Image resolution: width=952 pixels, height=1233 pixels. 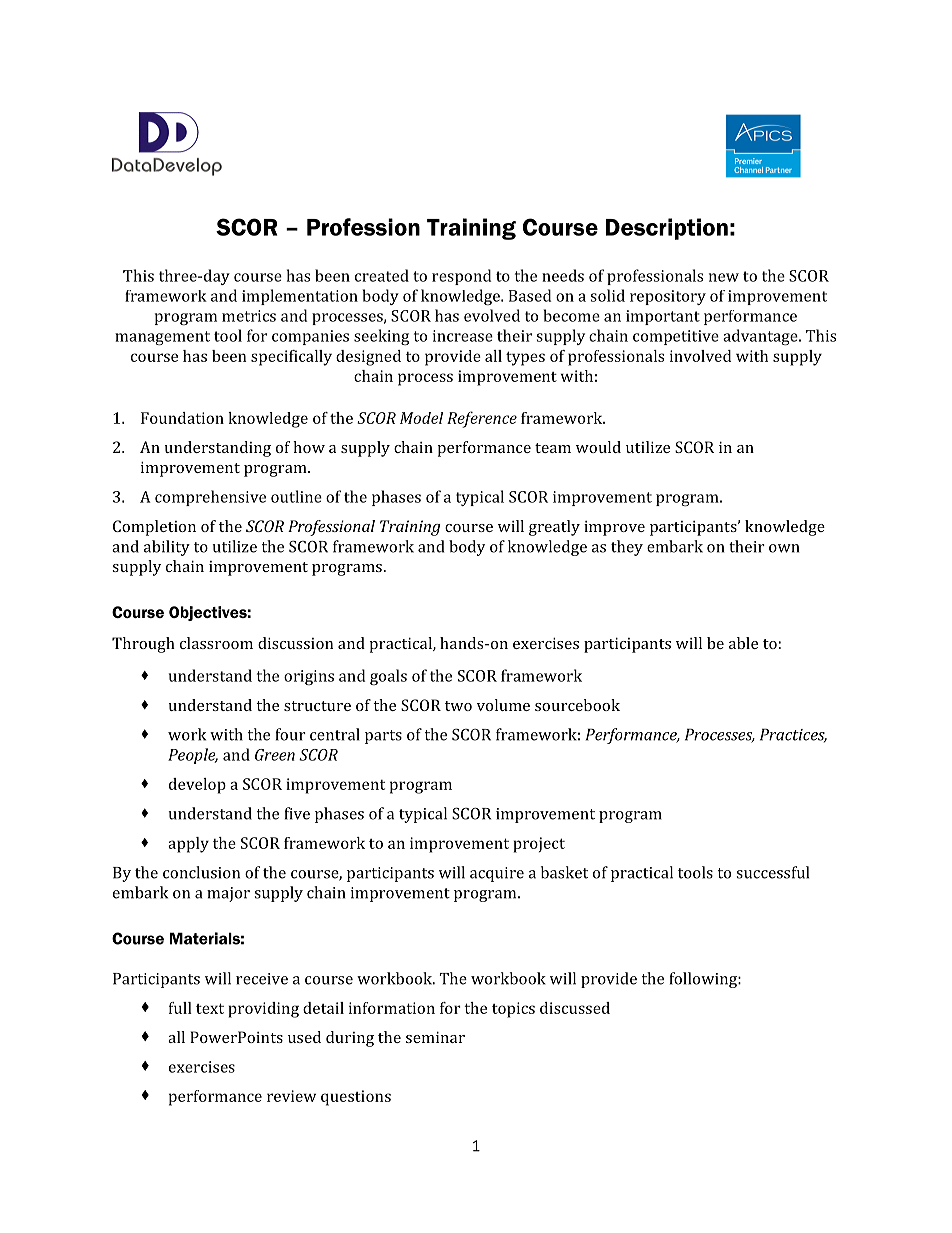 I want to click on respond, so click(x=461, y=277).
